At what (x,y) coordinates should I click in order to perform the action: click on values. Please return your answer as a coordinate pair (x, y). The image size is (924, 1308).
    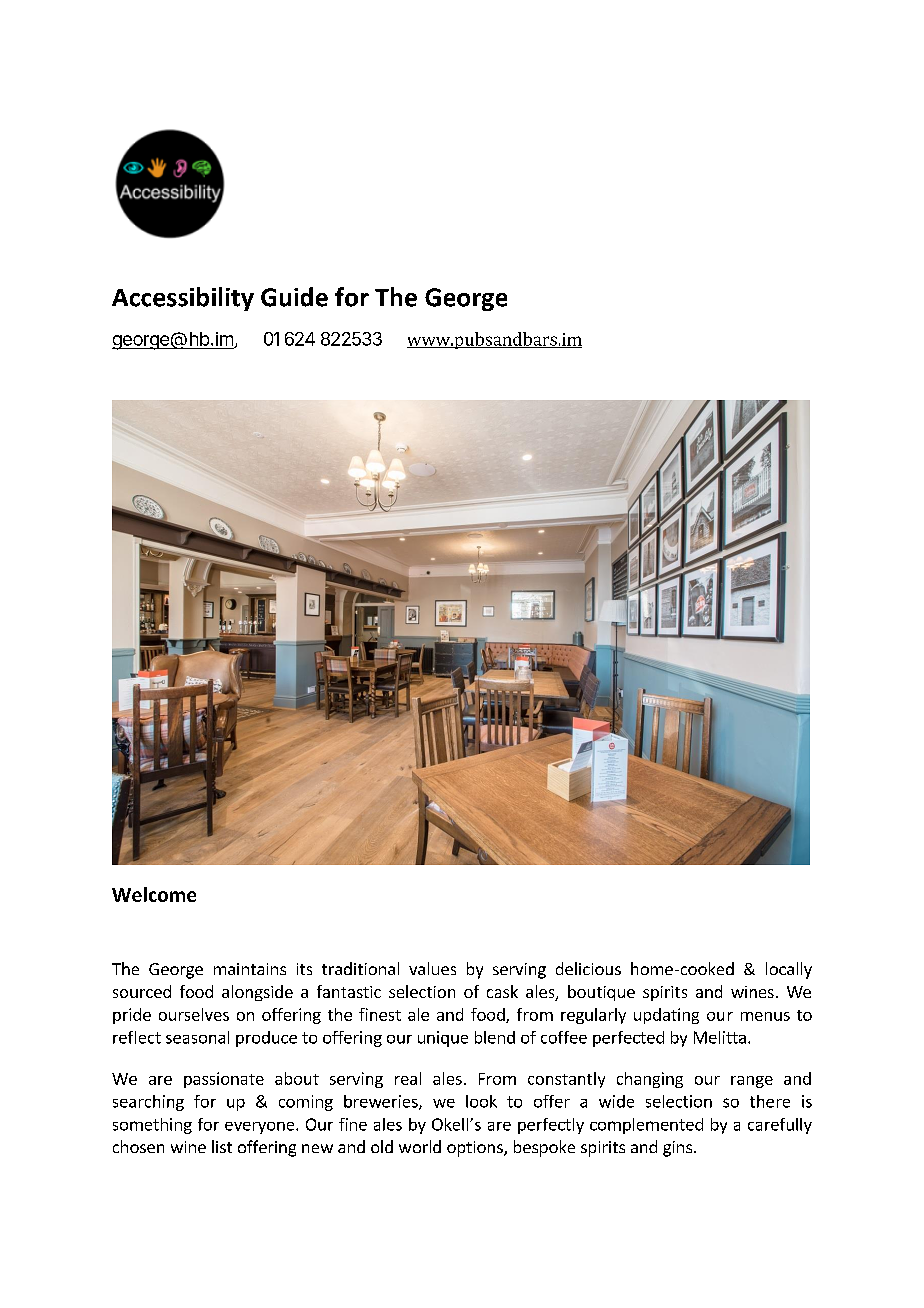
    Looking at the image, I should click on (432, 968).
